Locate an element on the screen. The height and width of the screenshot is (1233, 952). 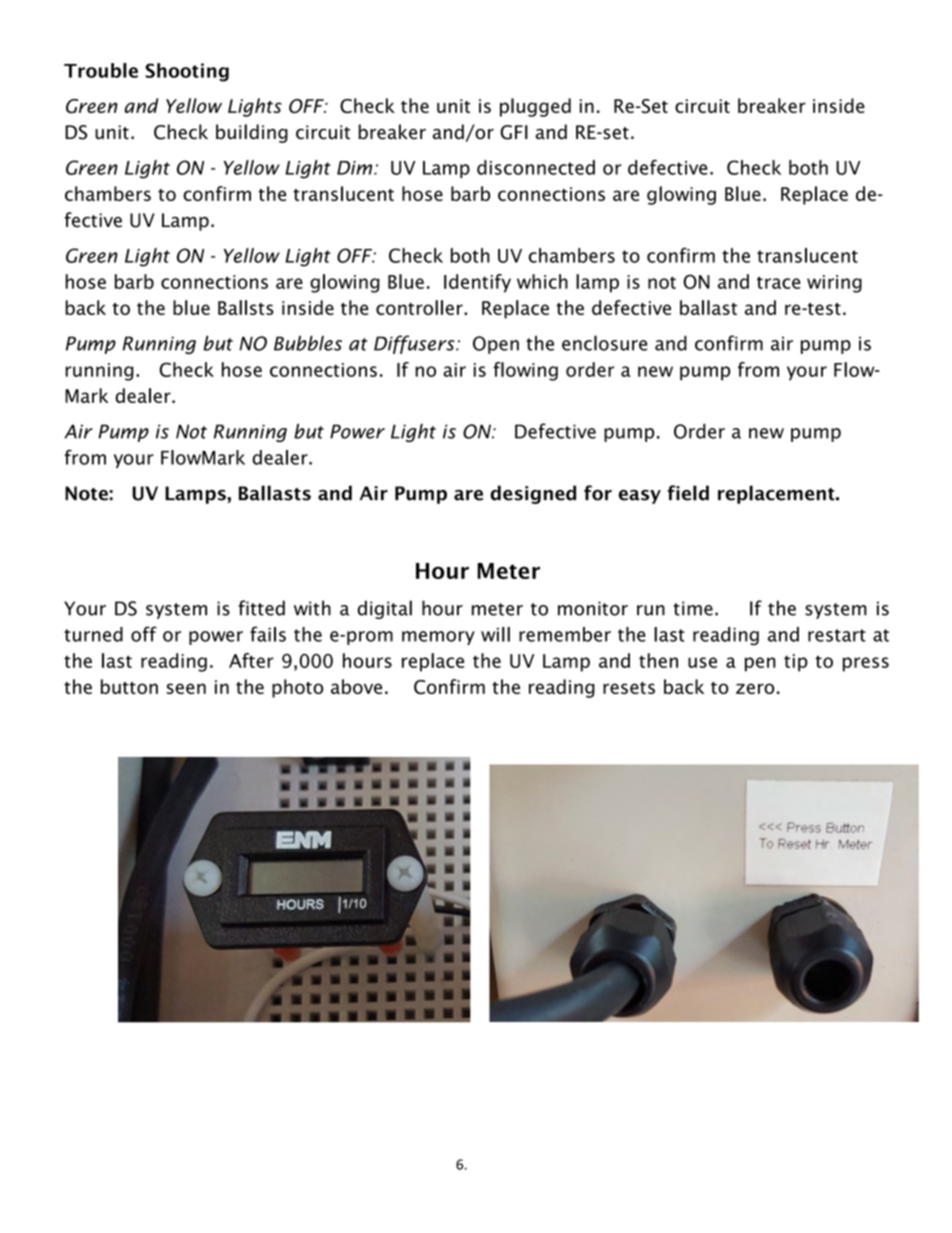
designed is located at coordinates (533, 494).
